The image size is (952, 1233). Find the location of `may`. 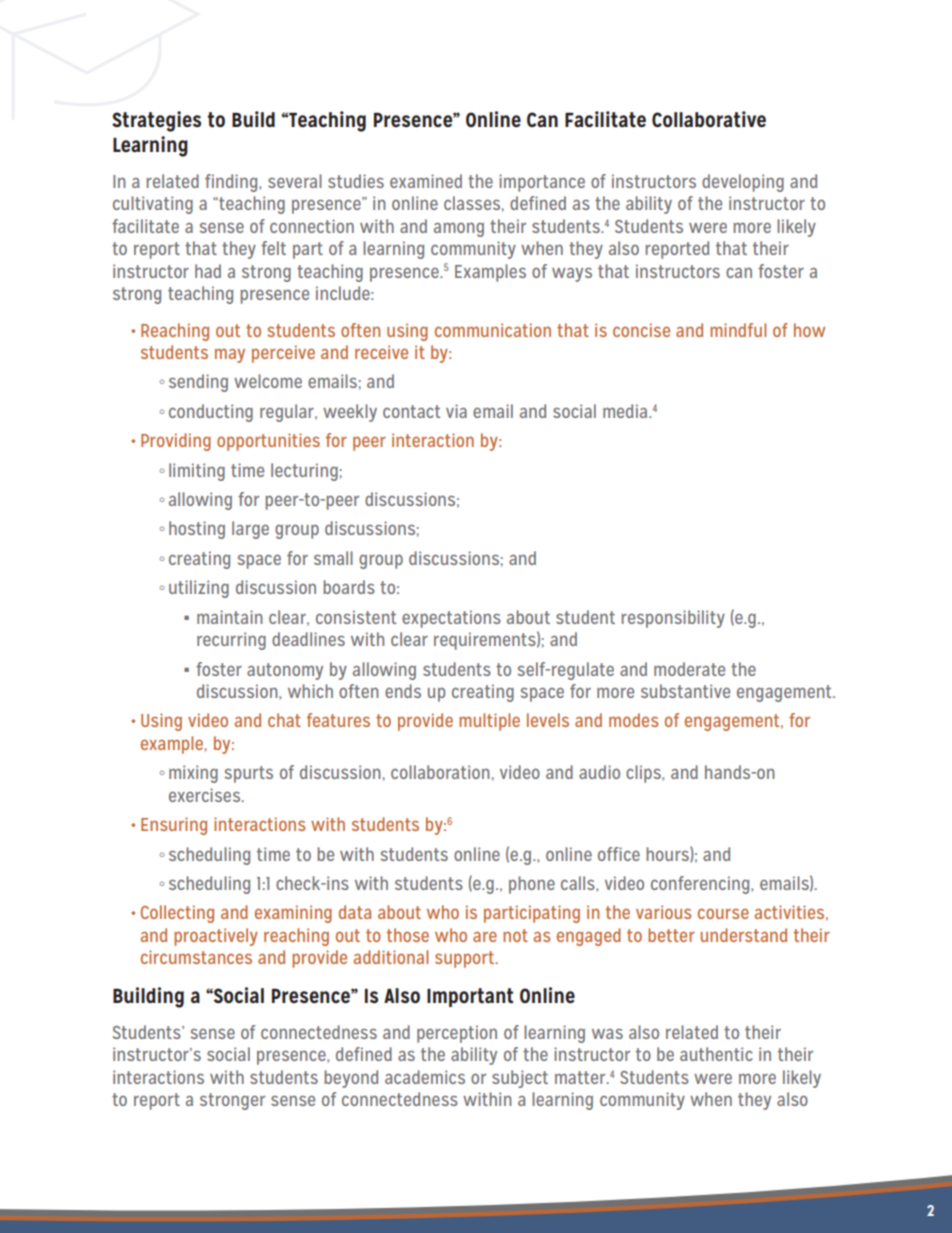

may is located at coordinates (230, 356).
